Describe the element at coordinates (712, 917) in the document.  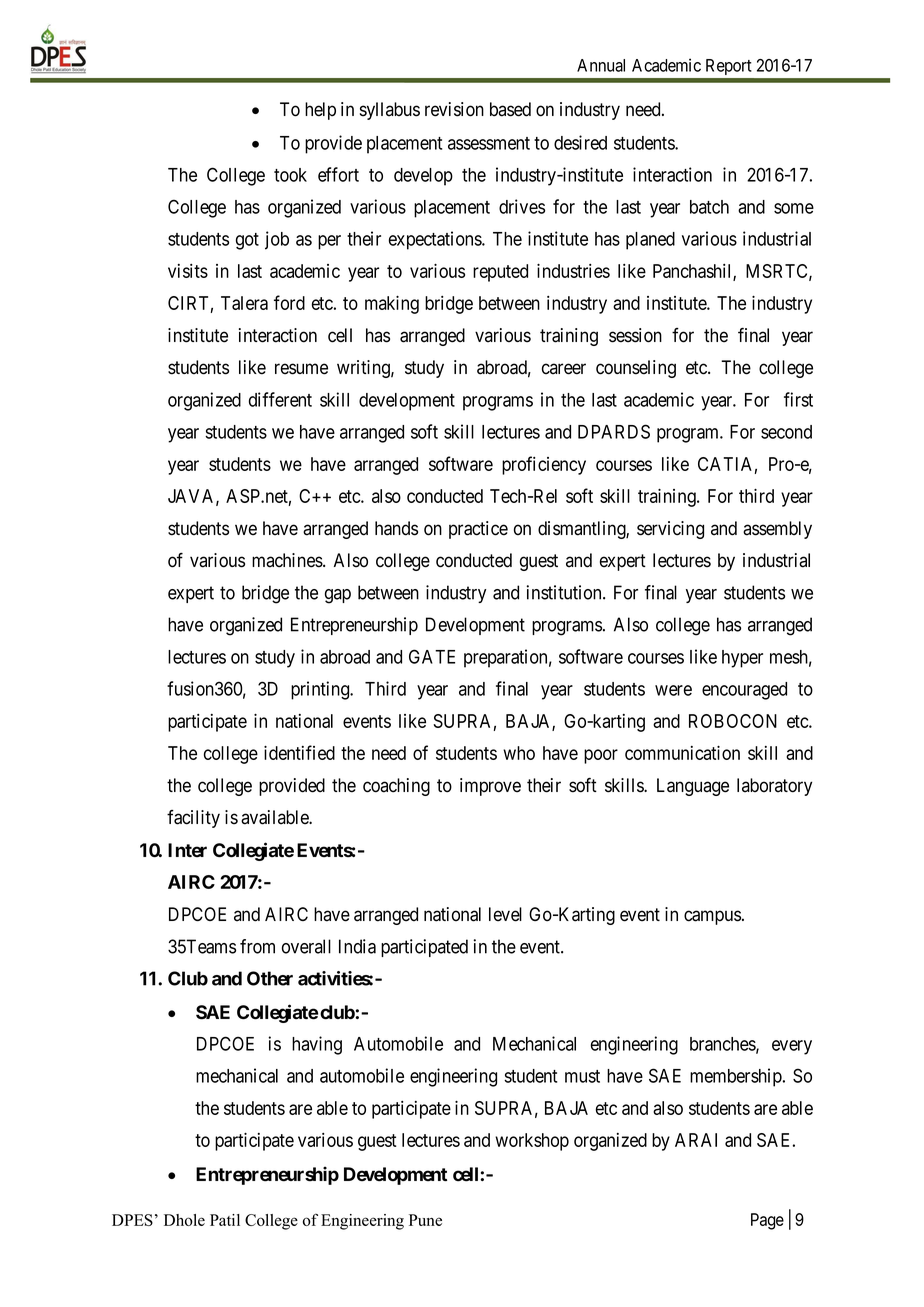
I see `campus` at that location.
